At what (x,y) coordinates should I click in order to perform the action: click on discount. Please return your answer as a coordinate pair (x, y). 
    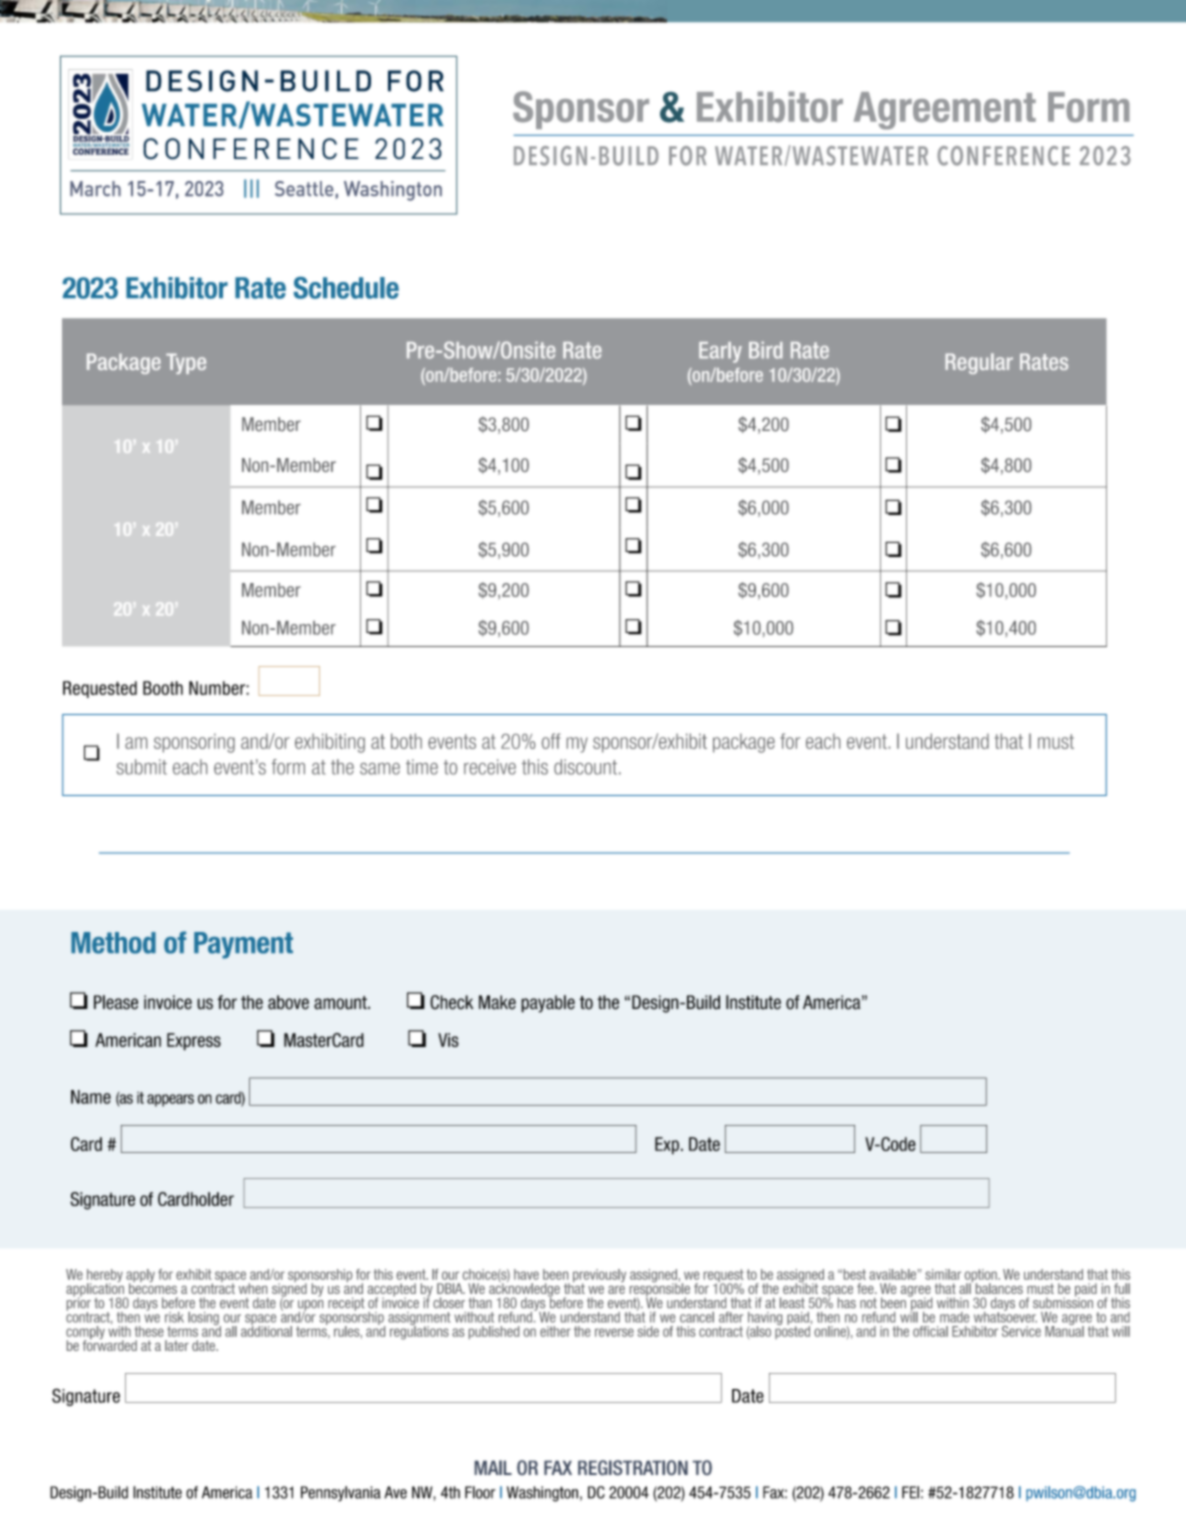
    Looking at the image, I should click on (585, 767).
